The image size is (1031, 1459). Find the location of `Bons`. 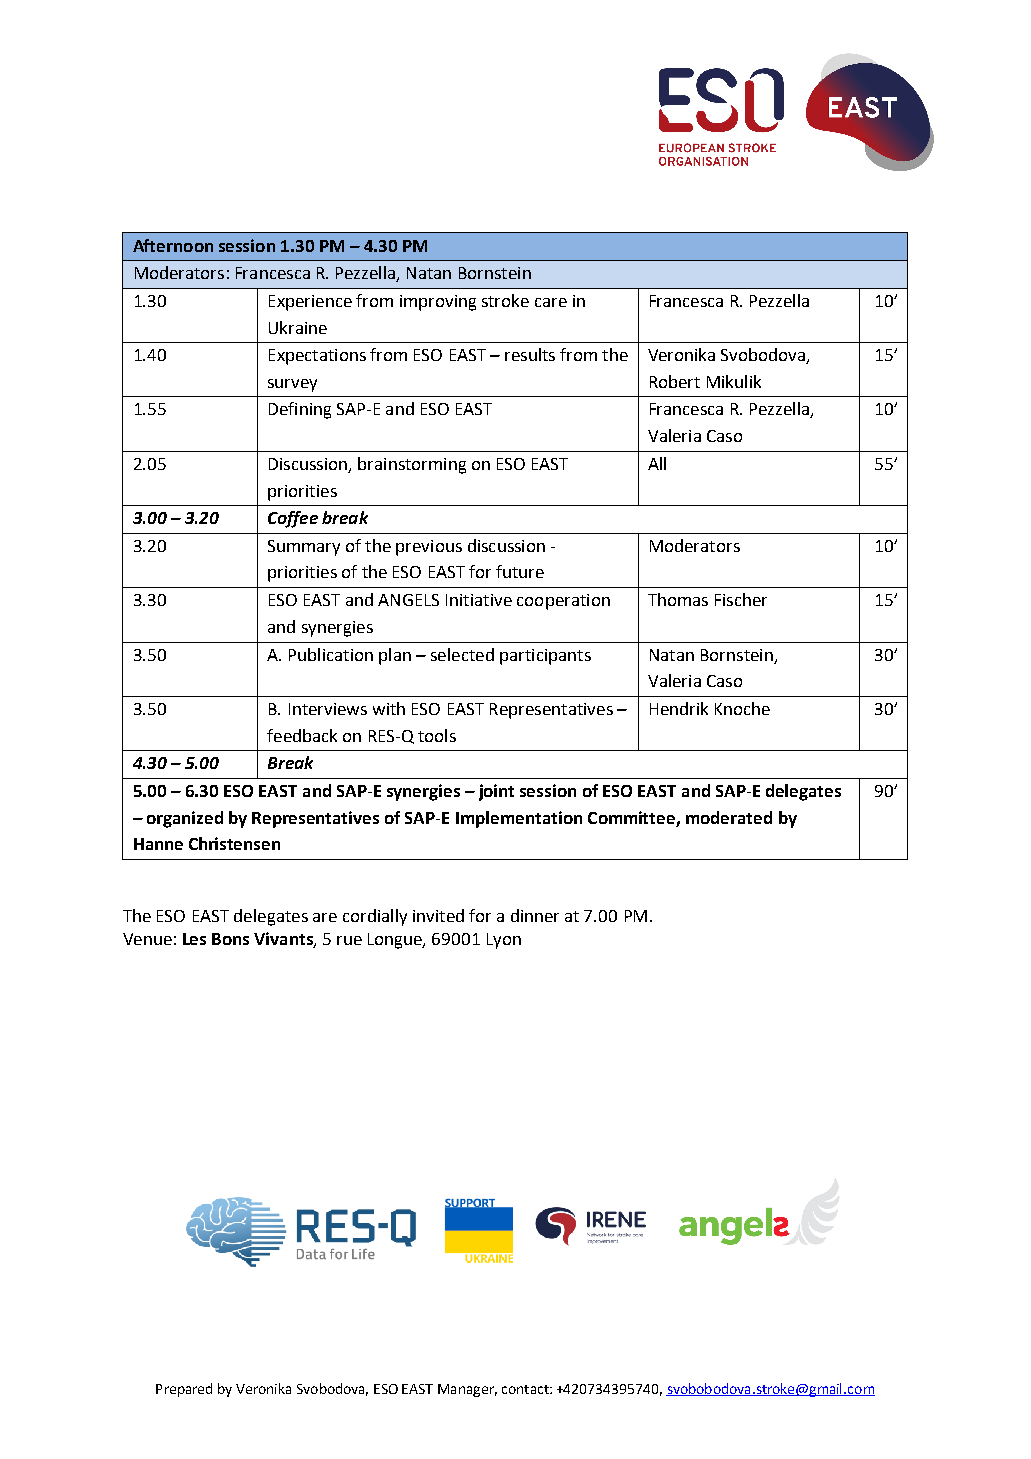

Bons is located at coordinates (230, 939).
